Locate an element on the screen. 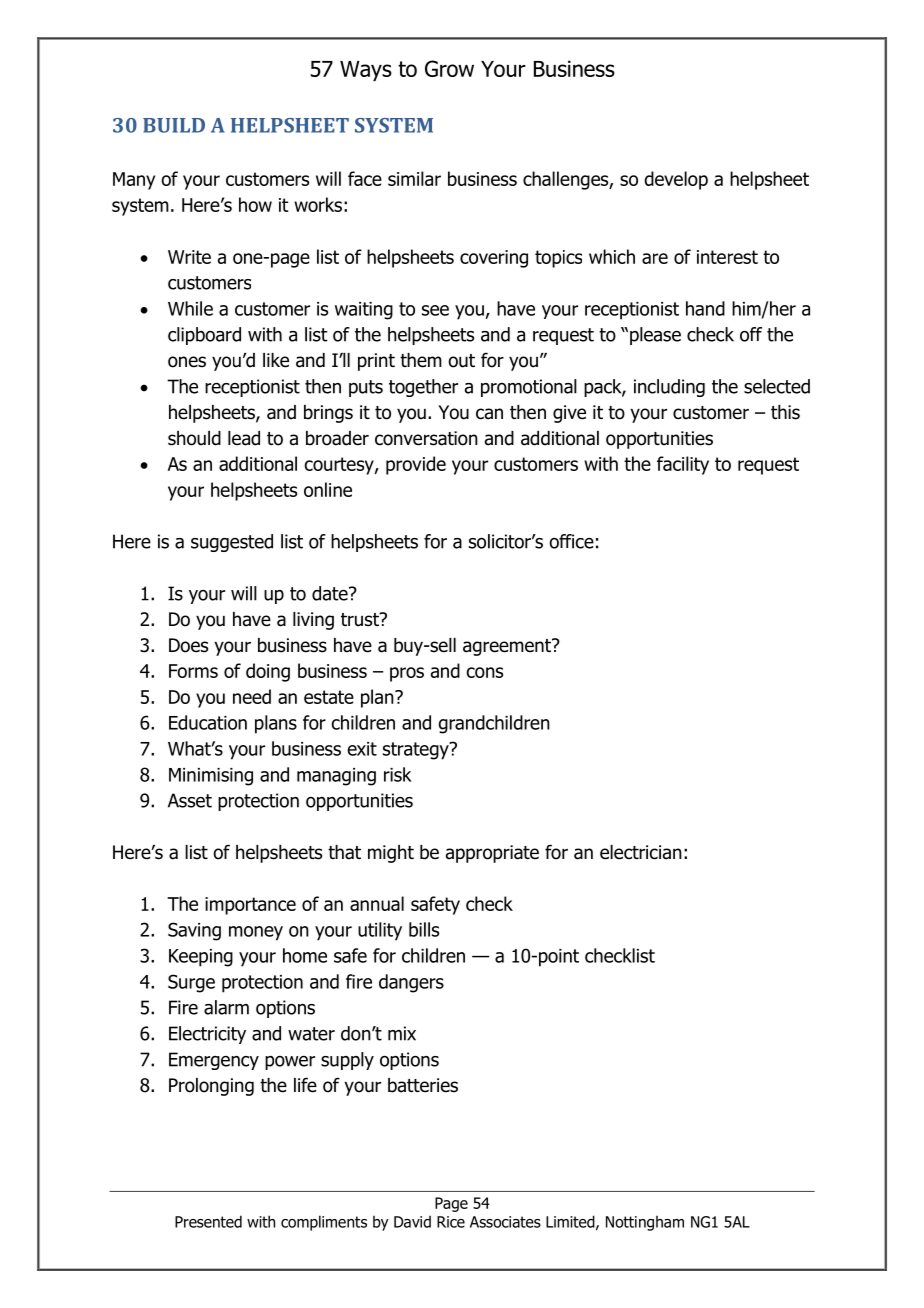 Image resolution: width=924 pixels, height=1308 pixels. Grow is located at coordinates (449, 68).
